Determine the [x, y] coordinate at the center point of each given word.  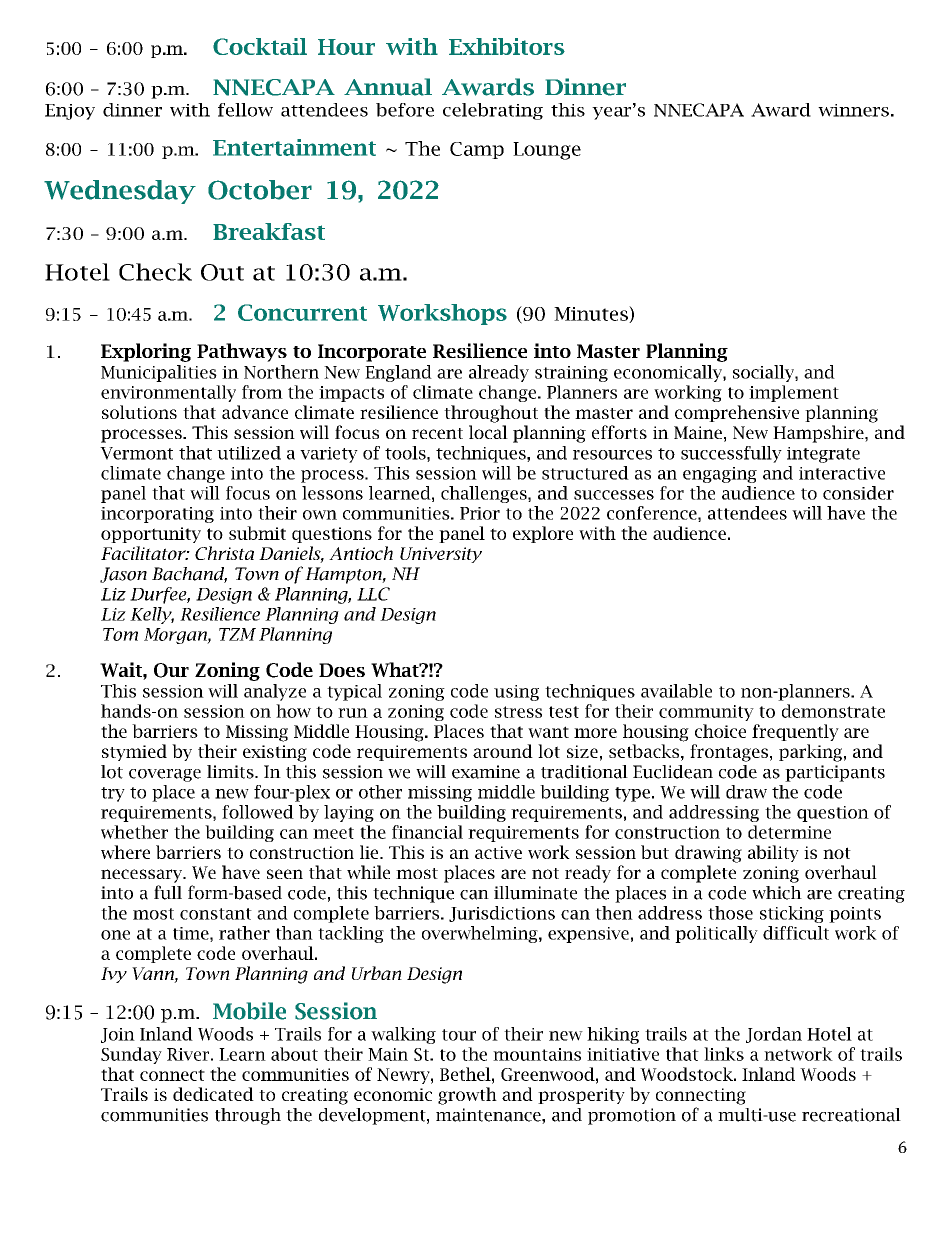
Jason [123, 575]
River [188, 1054]
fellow [245, 110]
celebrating [493, 111]
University [441, 555]
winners [853, 110]
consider [858, 493]
